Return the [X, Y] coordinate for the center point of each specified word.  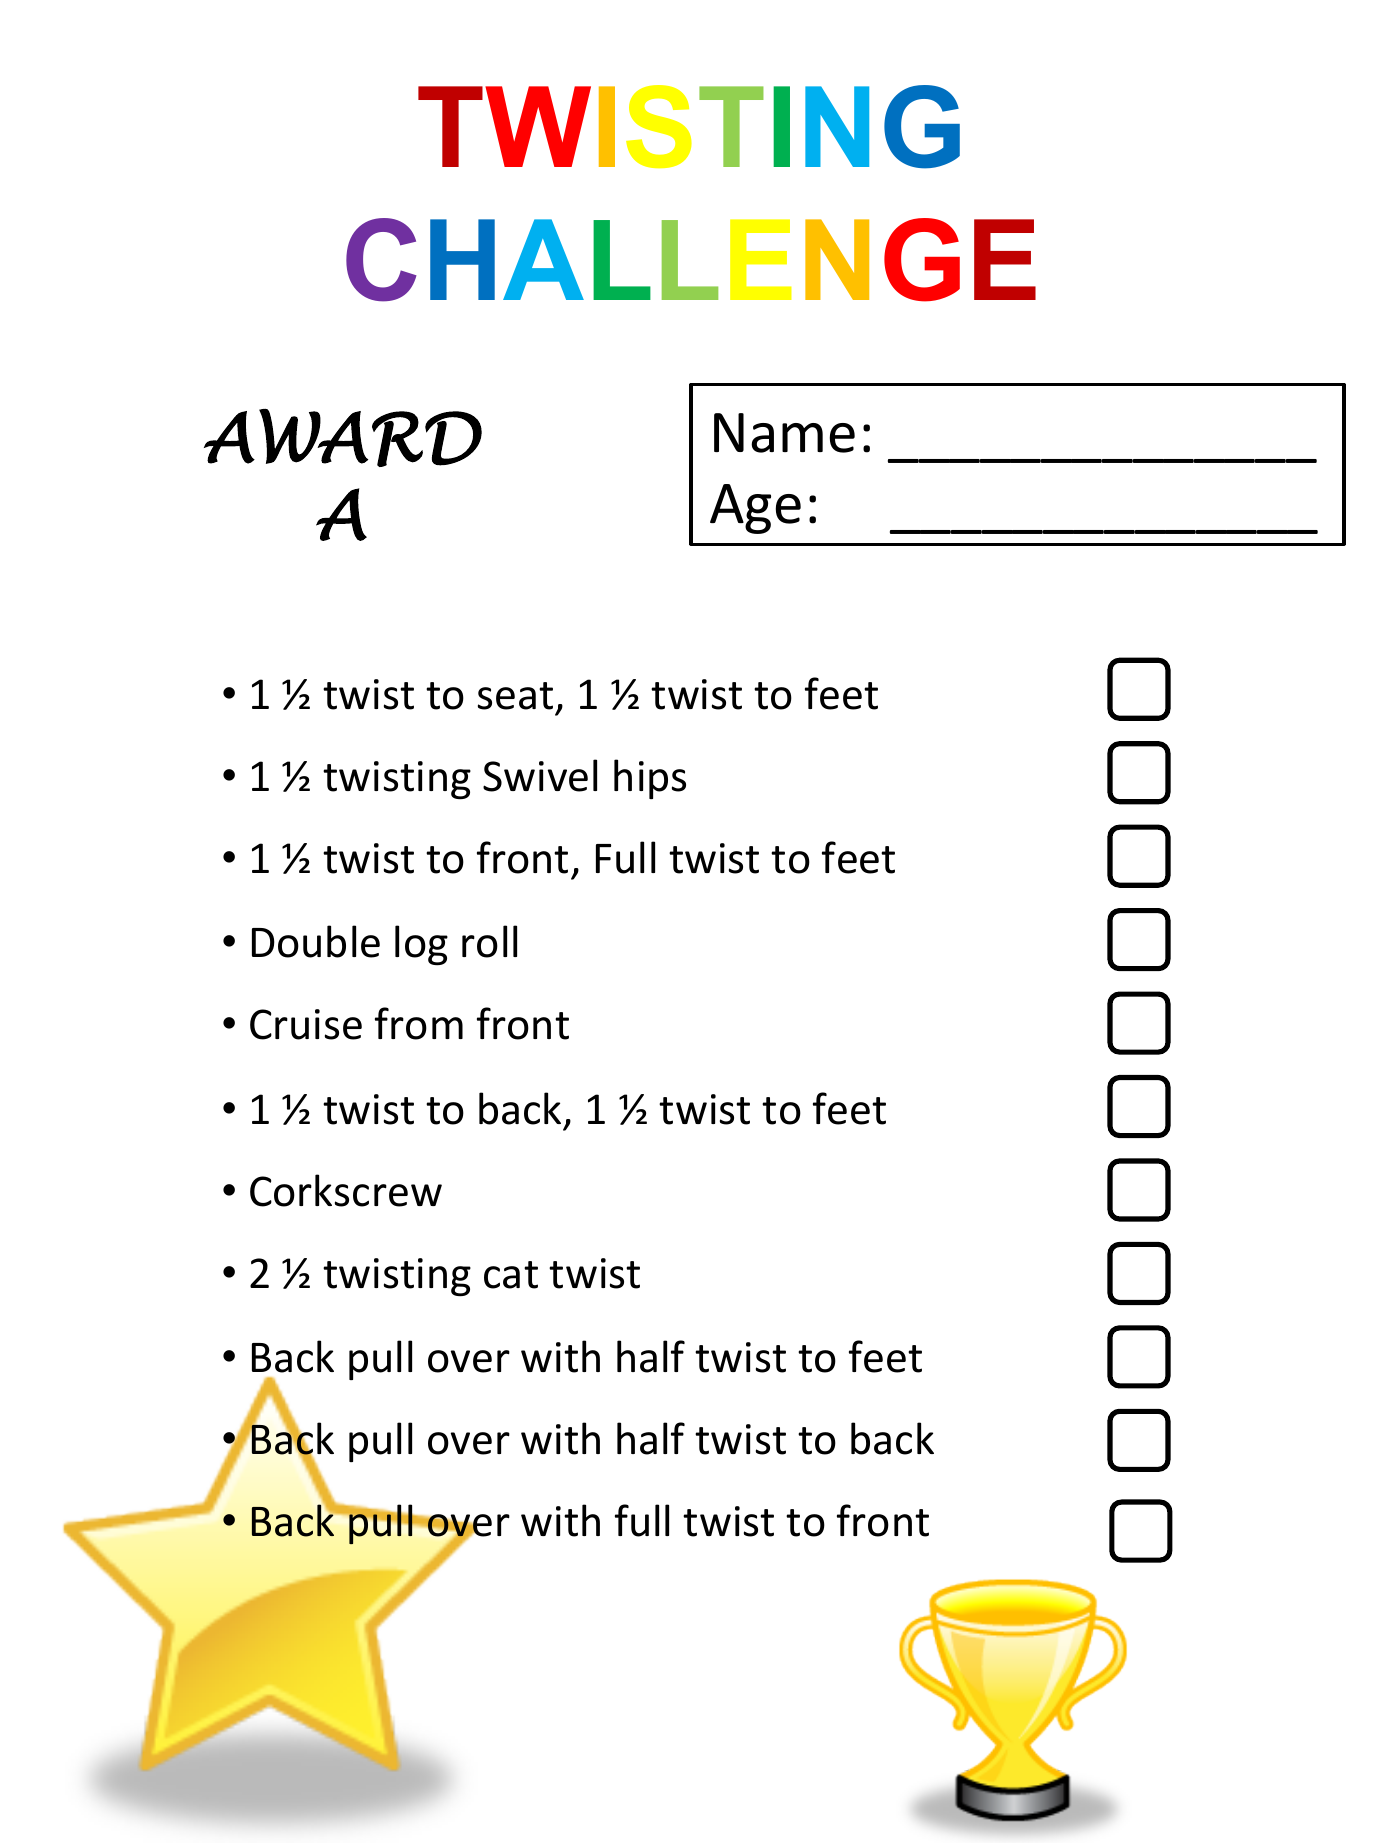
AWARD [343, 438]
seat [515, 696]
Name [784, 433]
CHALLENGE [691, 260]
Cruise [306, 1024]
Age [755, 509]
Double [316, 941]
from [419, 1023]
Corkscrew [346, 1190]
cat [511, 1275]
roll [489, 941]
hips [650, 779]
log [421, 945]
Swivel [540, 775]
